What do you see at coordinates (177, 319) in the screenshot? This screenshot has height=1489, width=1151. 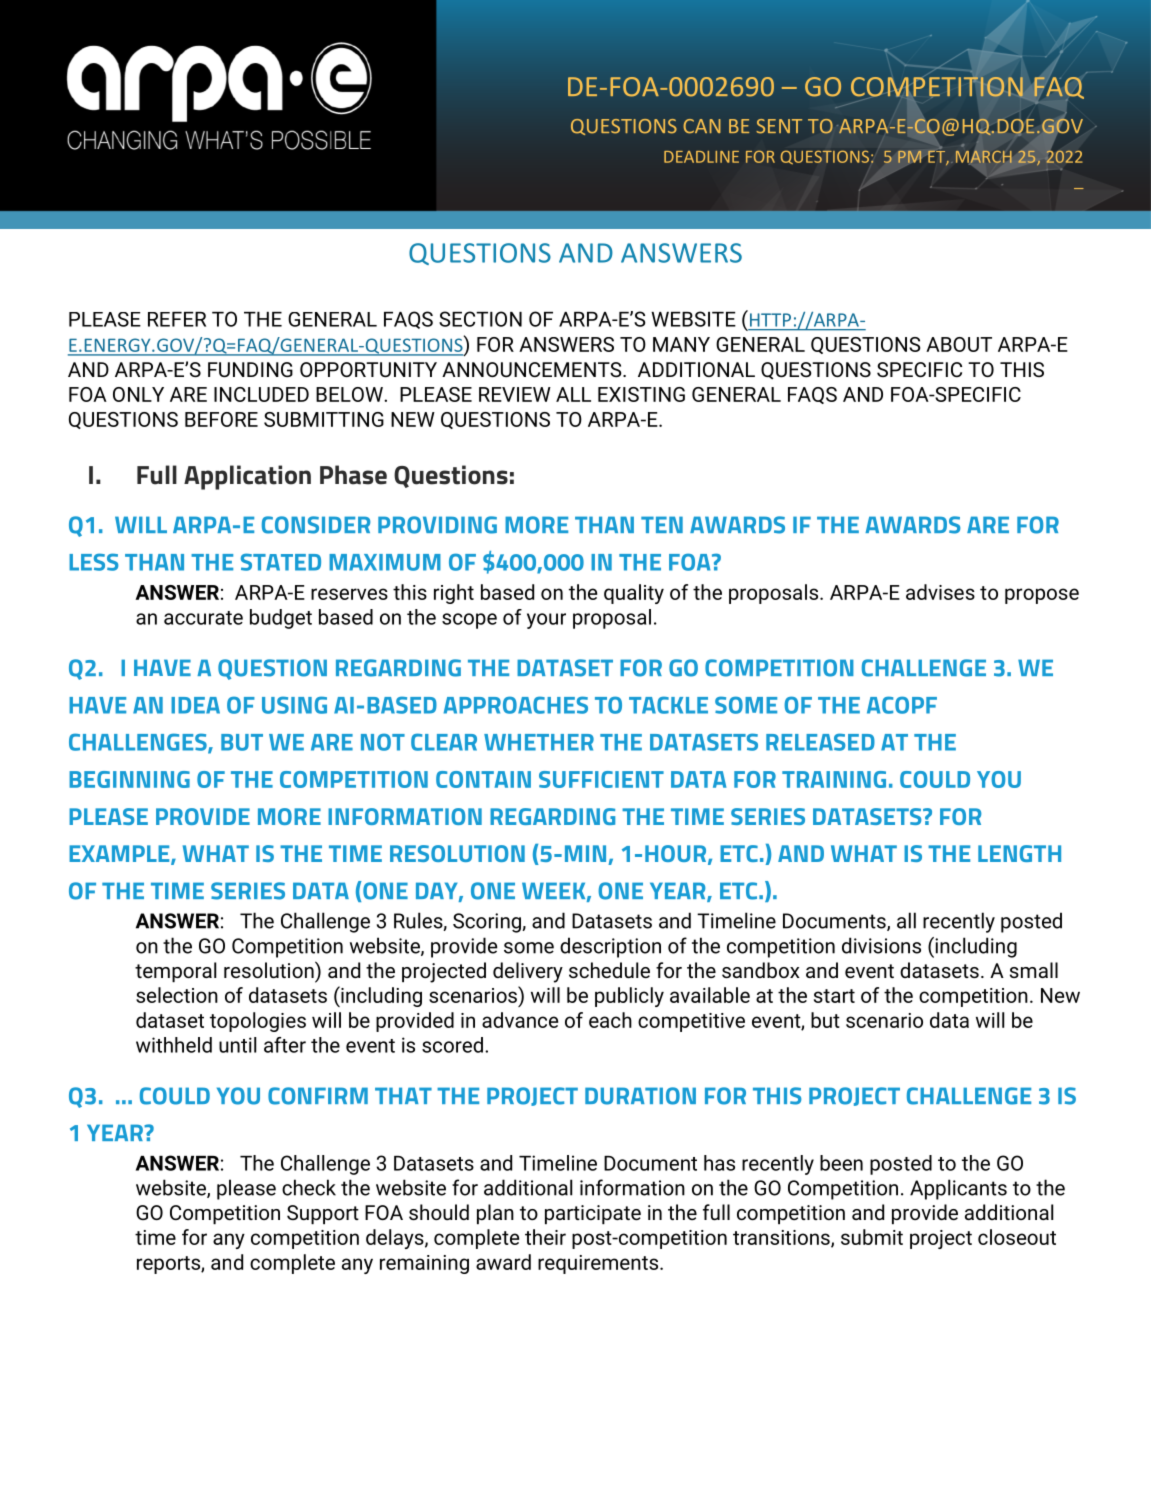 I see `REFER` at bounding box center [177, 319].
